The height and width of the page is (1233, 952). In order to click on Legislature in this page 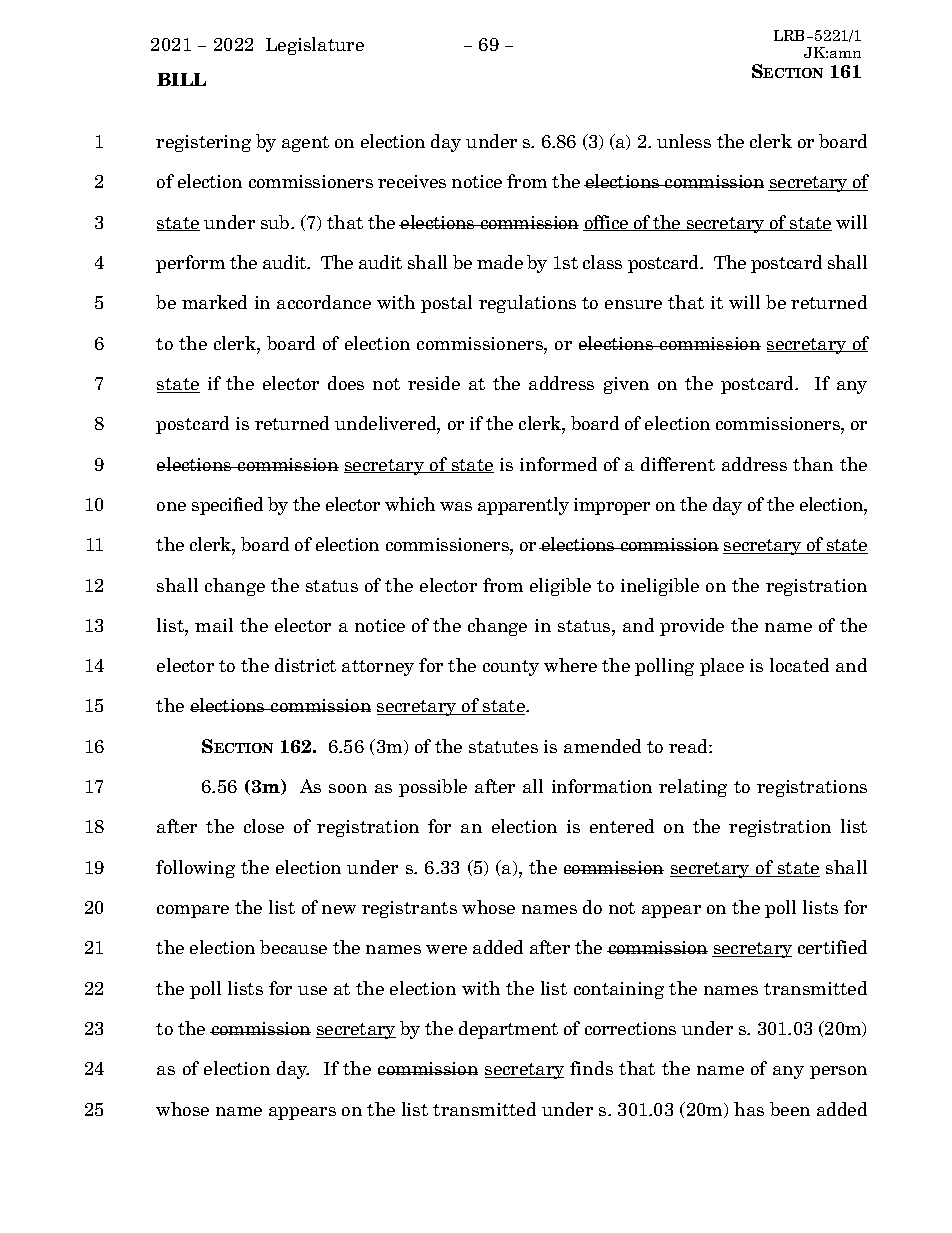, I will do `click(315, 46)`.
